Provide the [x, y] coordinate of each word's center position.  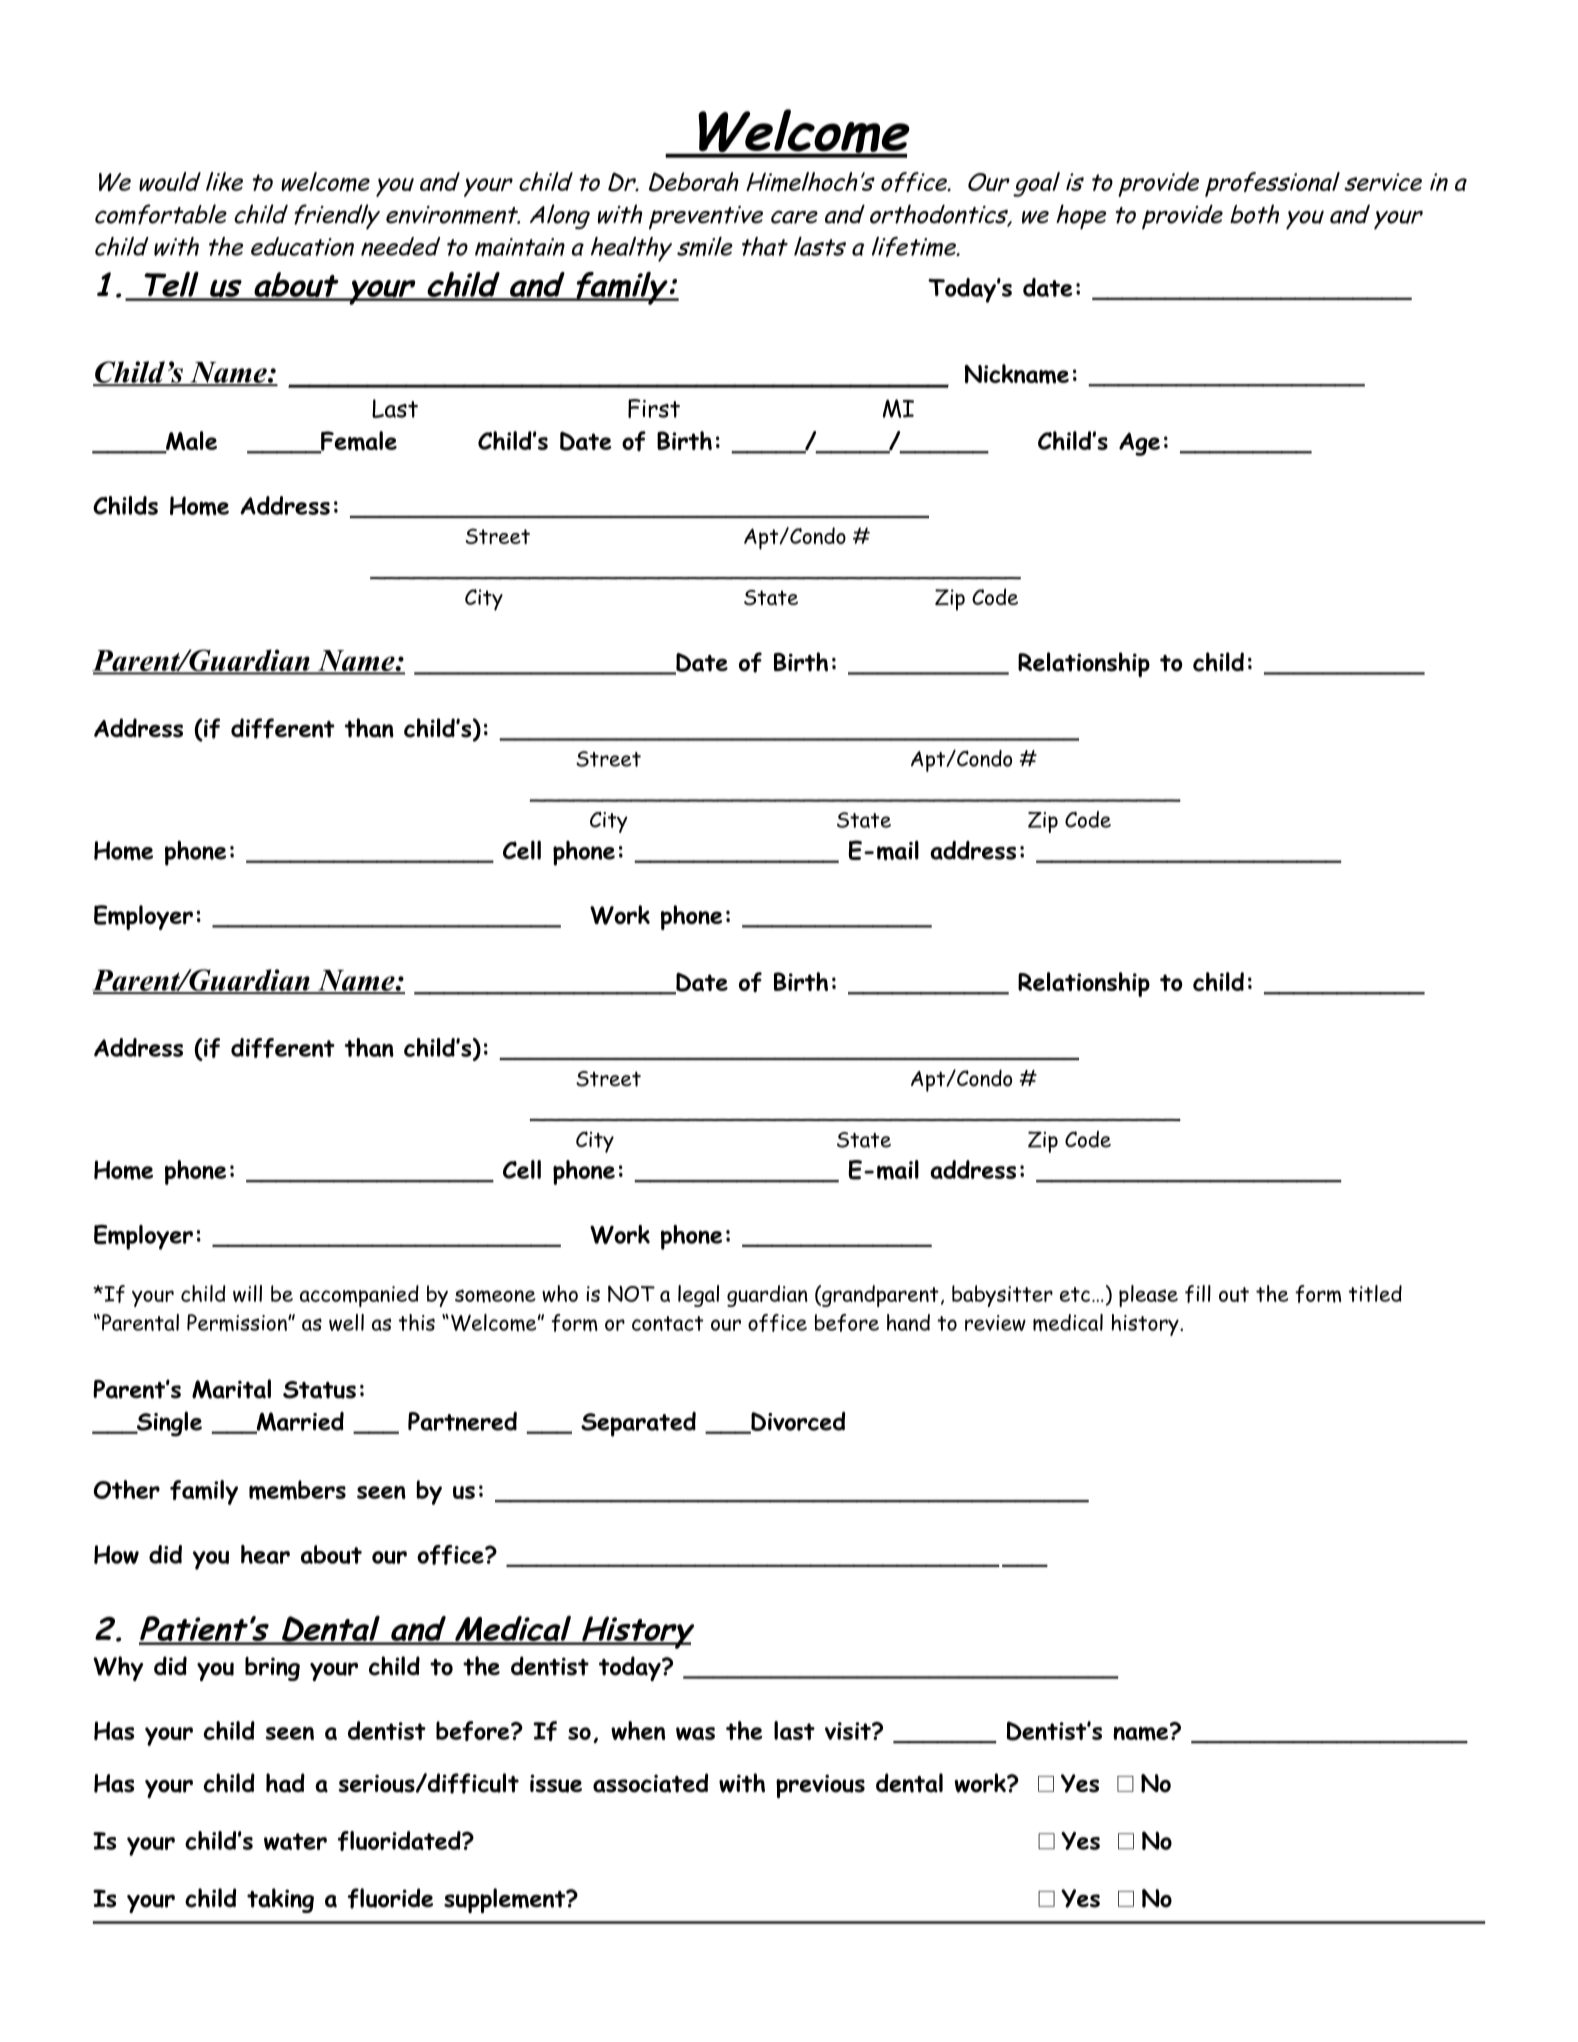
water [295, 1841]
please [1148, 1296]
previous [820, 1786]
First [654, 408]
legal [698, 1296]
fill [1198, 1294]
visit [849, 1731]
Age [1139, 444]
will [247, 1293]
